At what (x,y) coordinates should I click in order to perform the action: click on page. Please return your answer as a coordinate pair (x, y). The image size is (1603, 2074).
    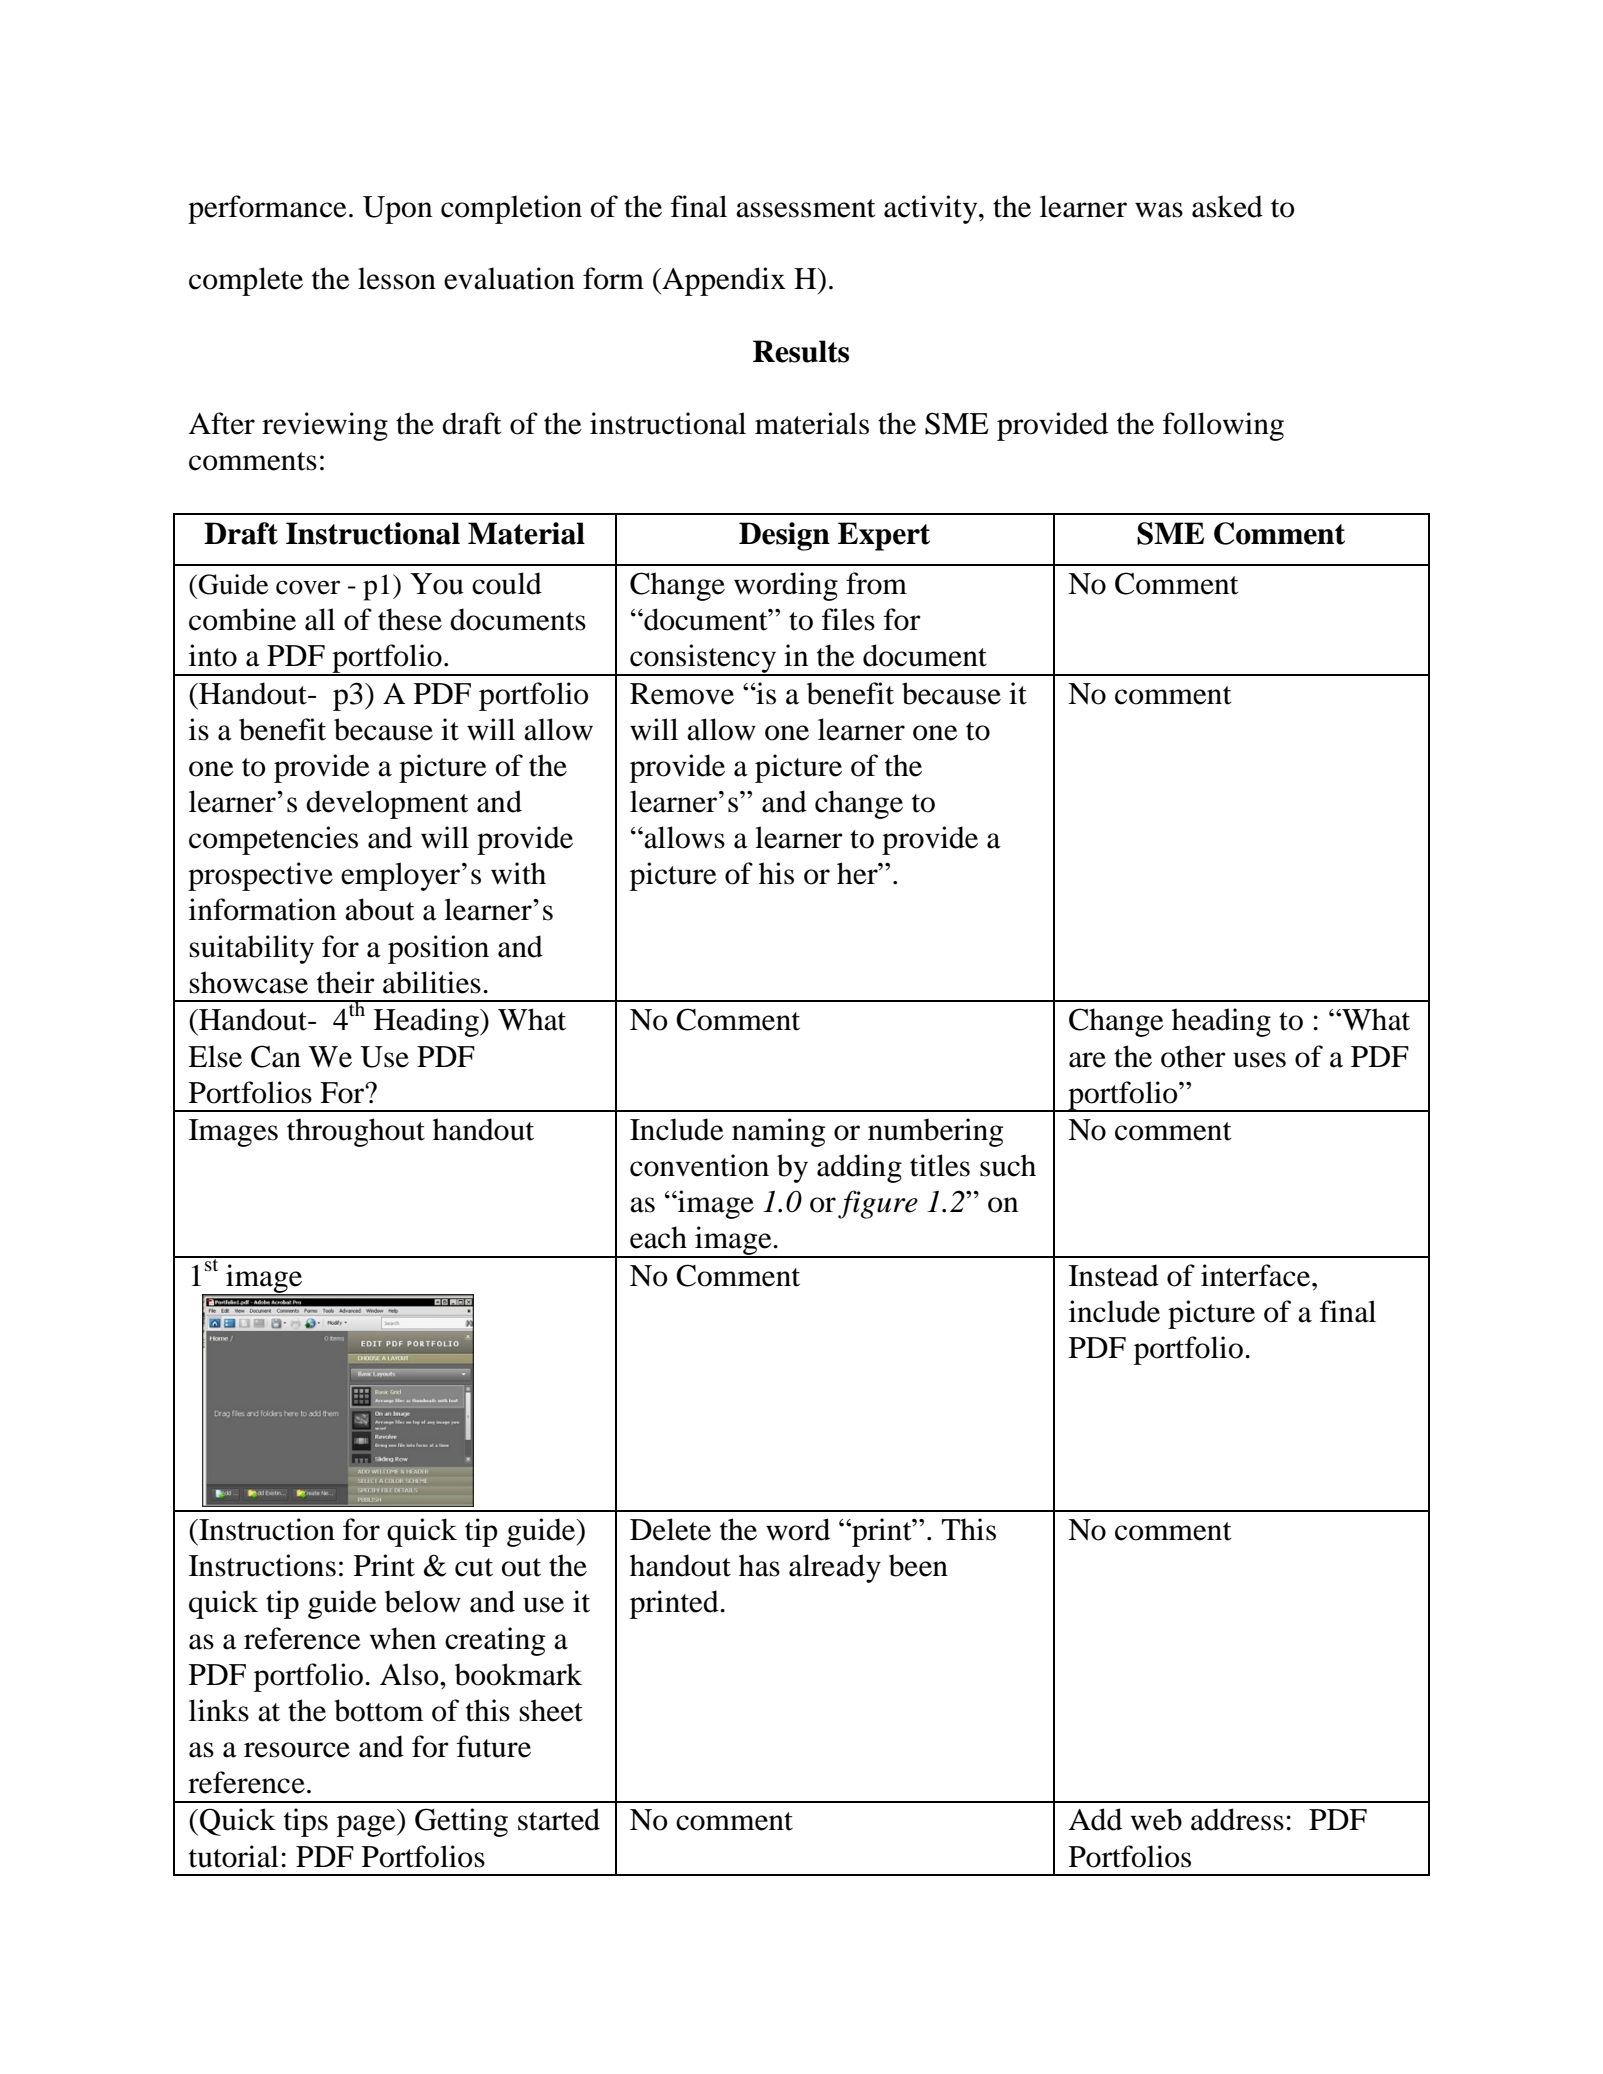
    Looking at the image, I should click on (367, 1826).
